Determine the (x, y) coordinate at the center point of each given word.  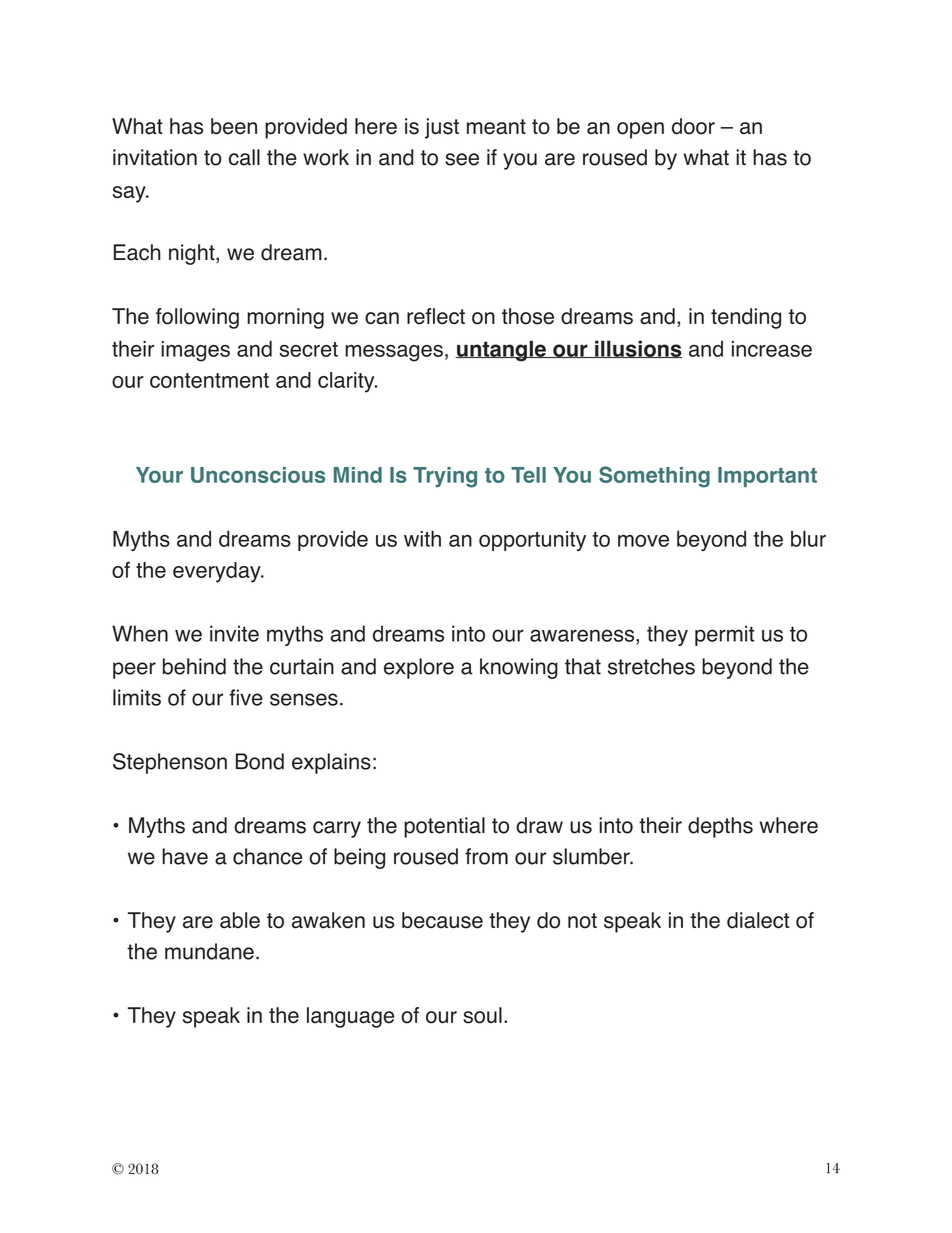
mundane (209, 951)
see (462, 159)
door (693, 126)
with (422, 538)
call (244, 157)
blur (808, 539)
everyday (218, 572)
